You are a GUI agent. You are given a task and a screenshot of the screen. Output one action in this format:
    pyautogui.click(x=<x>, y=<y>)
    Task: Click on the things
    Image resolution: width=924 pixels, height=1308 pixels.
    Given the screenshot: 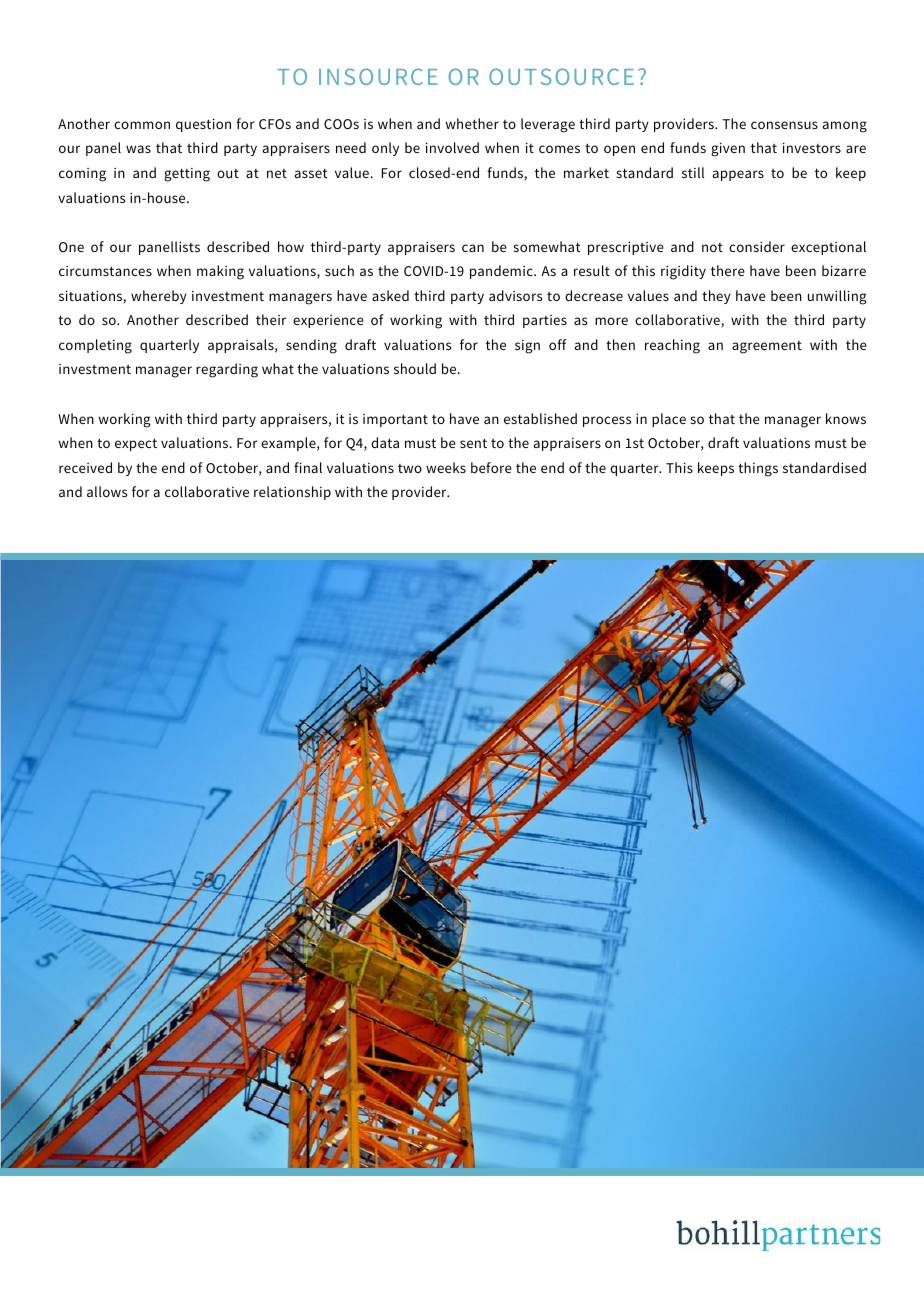 What is the action you would take?
    pyautogui.click(x=758, y=469)
